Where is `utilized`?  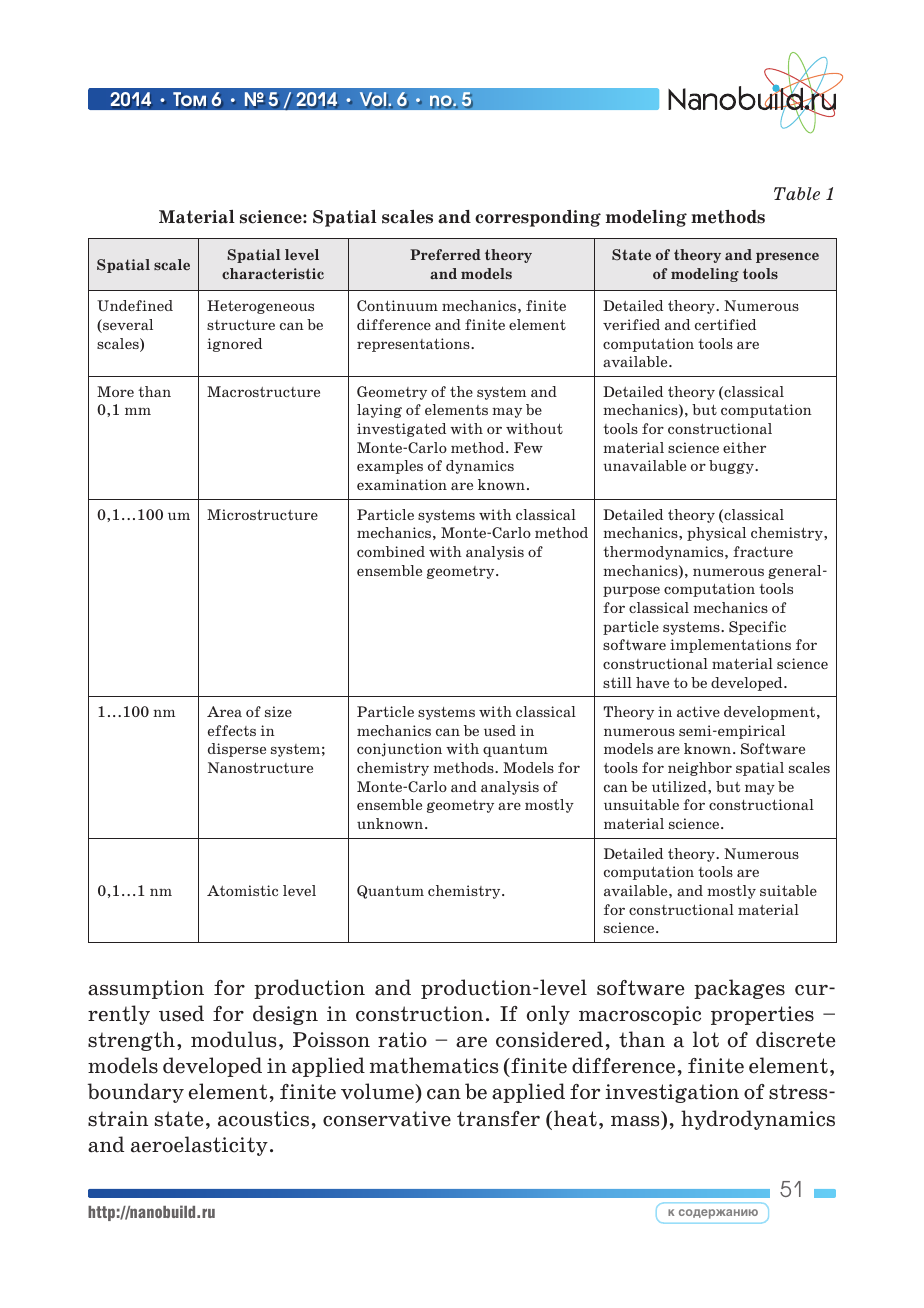
utilized is located at coordinates (680, 786).
